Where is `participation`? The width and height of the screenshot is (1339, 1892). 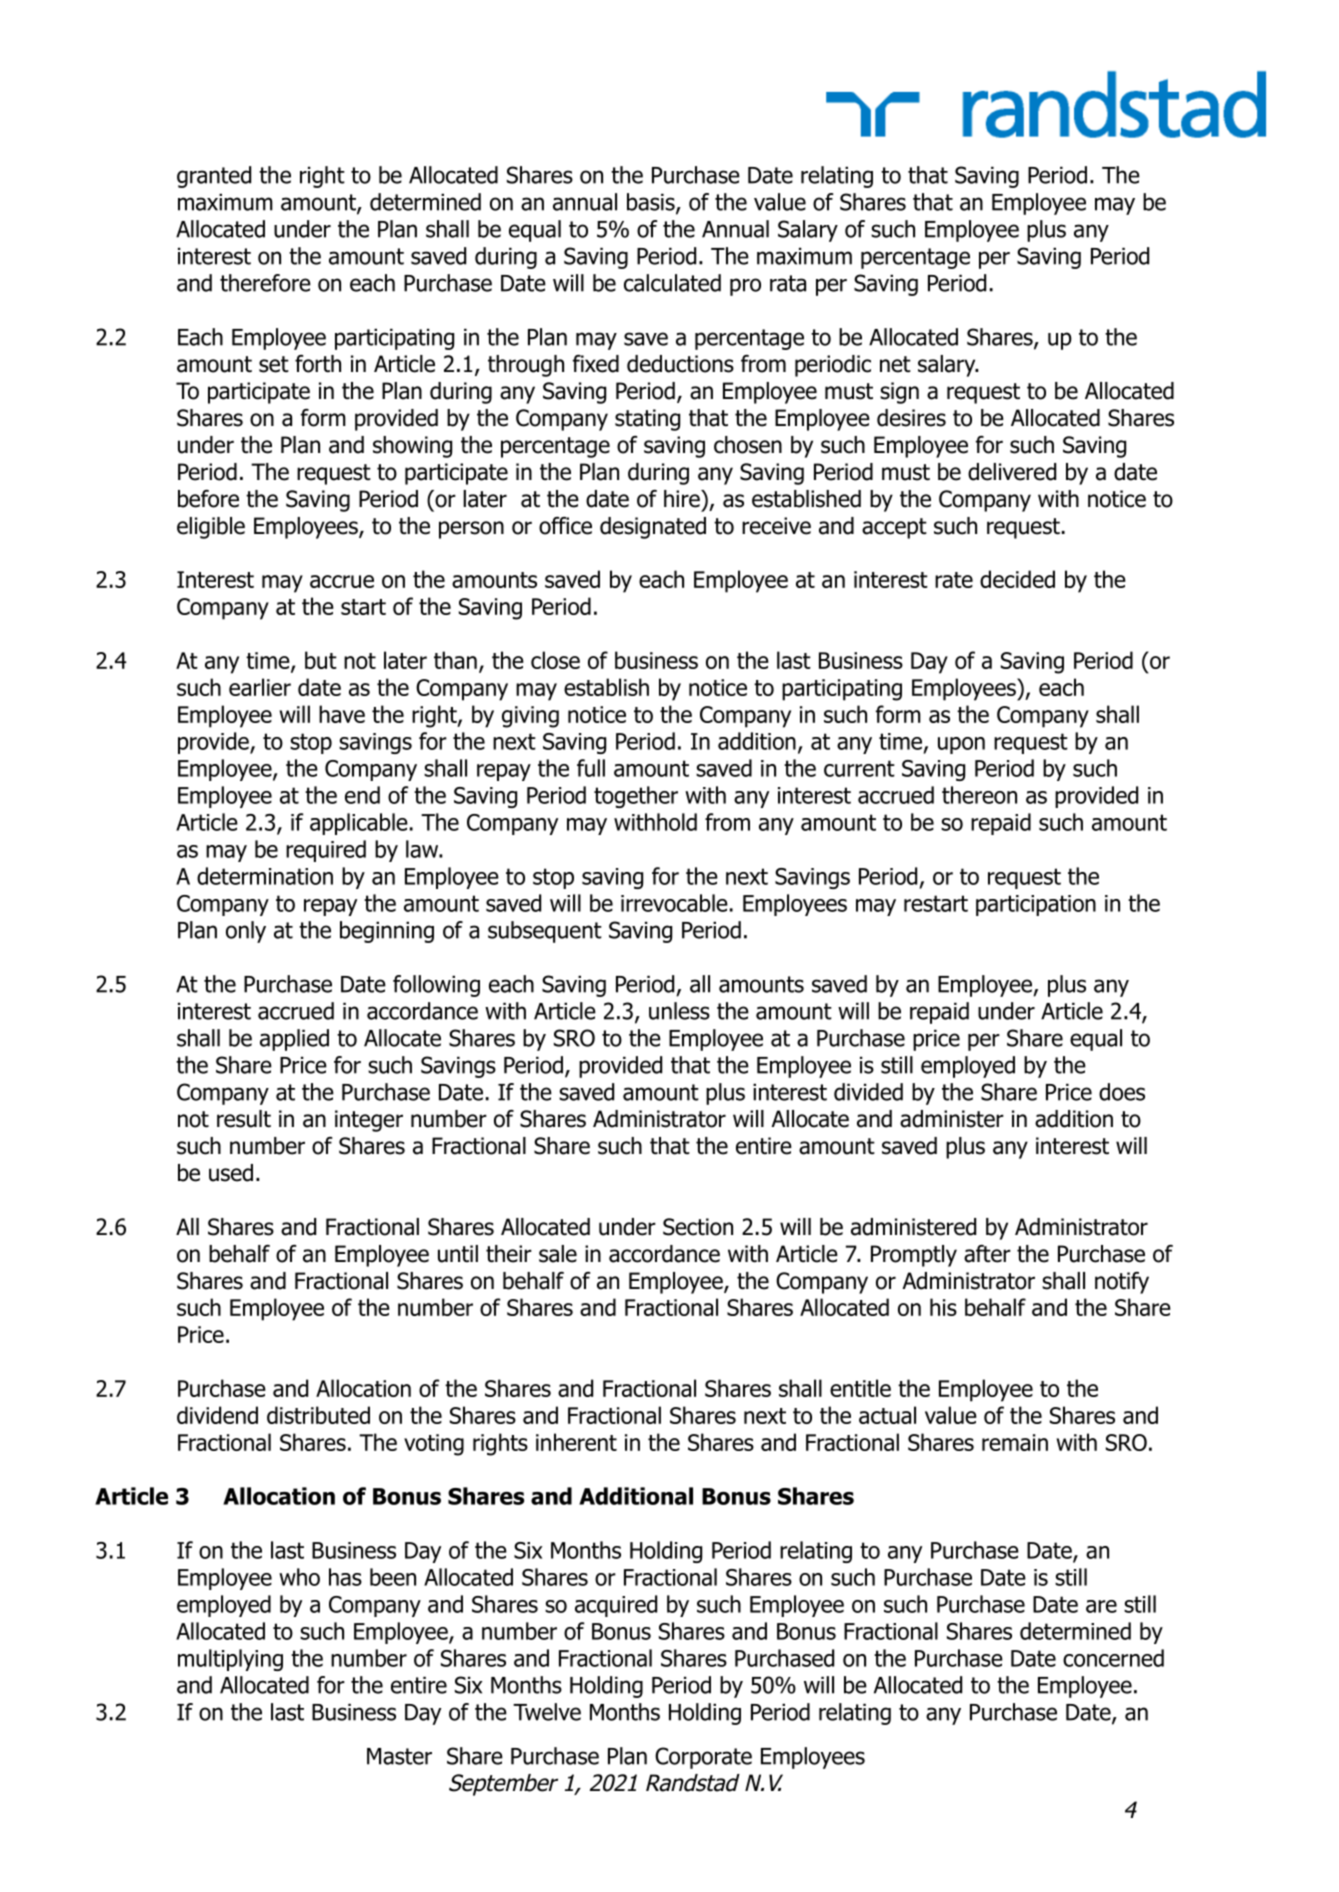
participation is located at coordinates (1036, 905).
